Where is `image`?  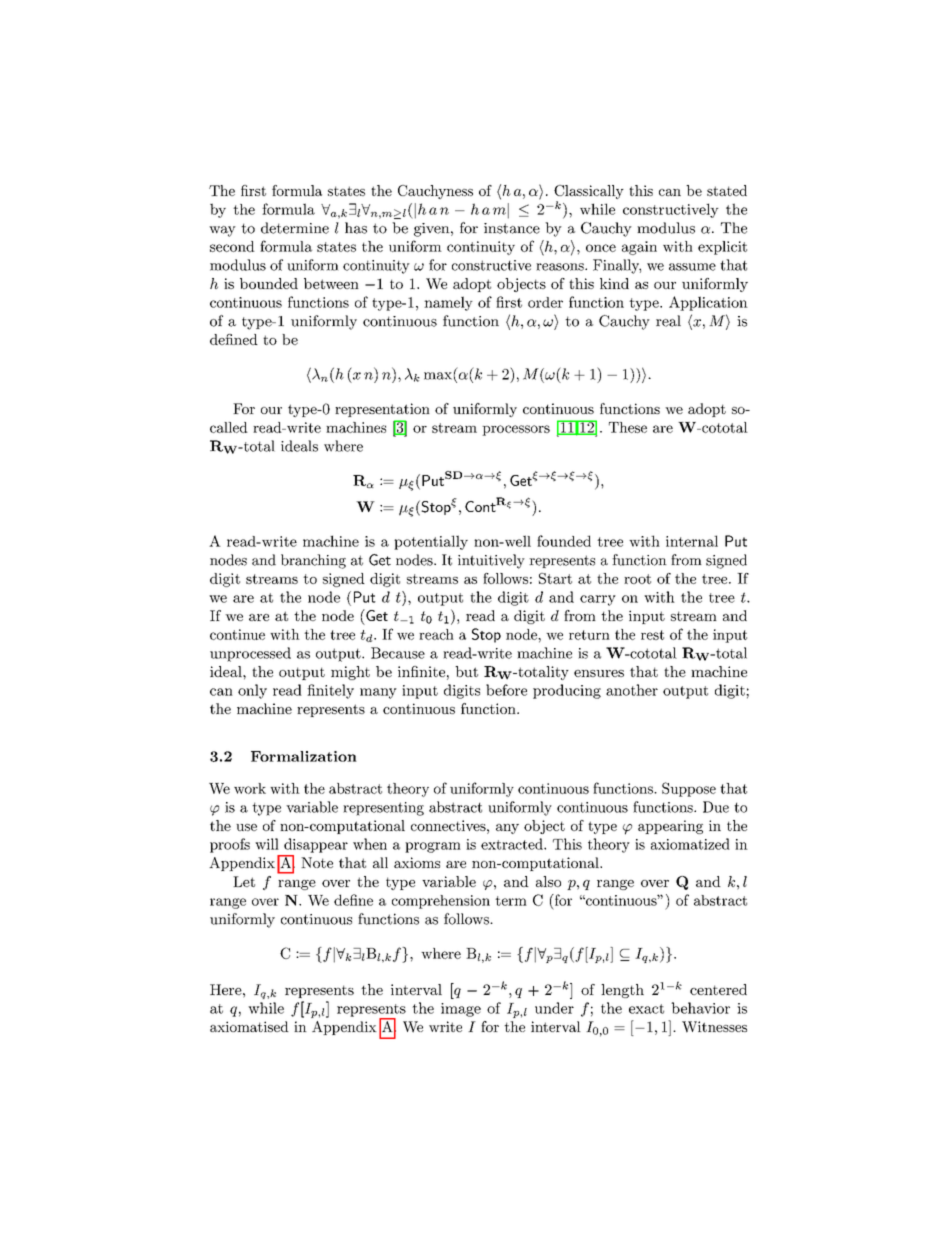 image is located at coordinates (461, 1010).
